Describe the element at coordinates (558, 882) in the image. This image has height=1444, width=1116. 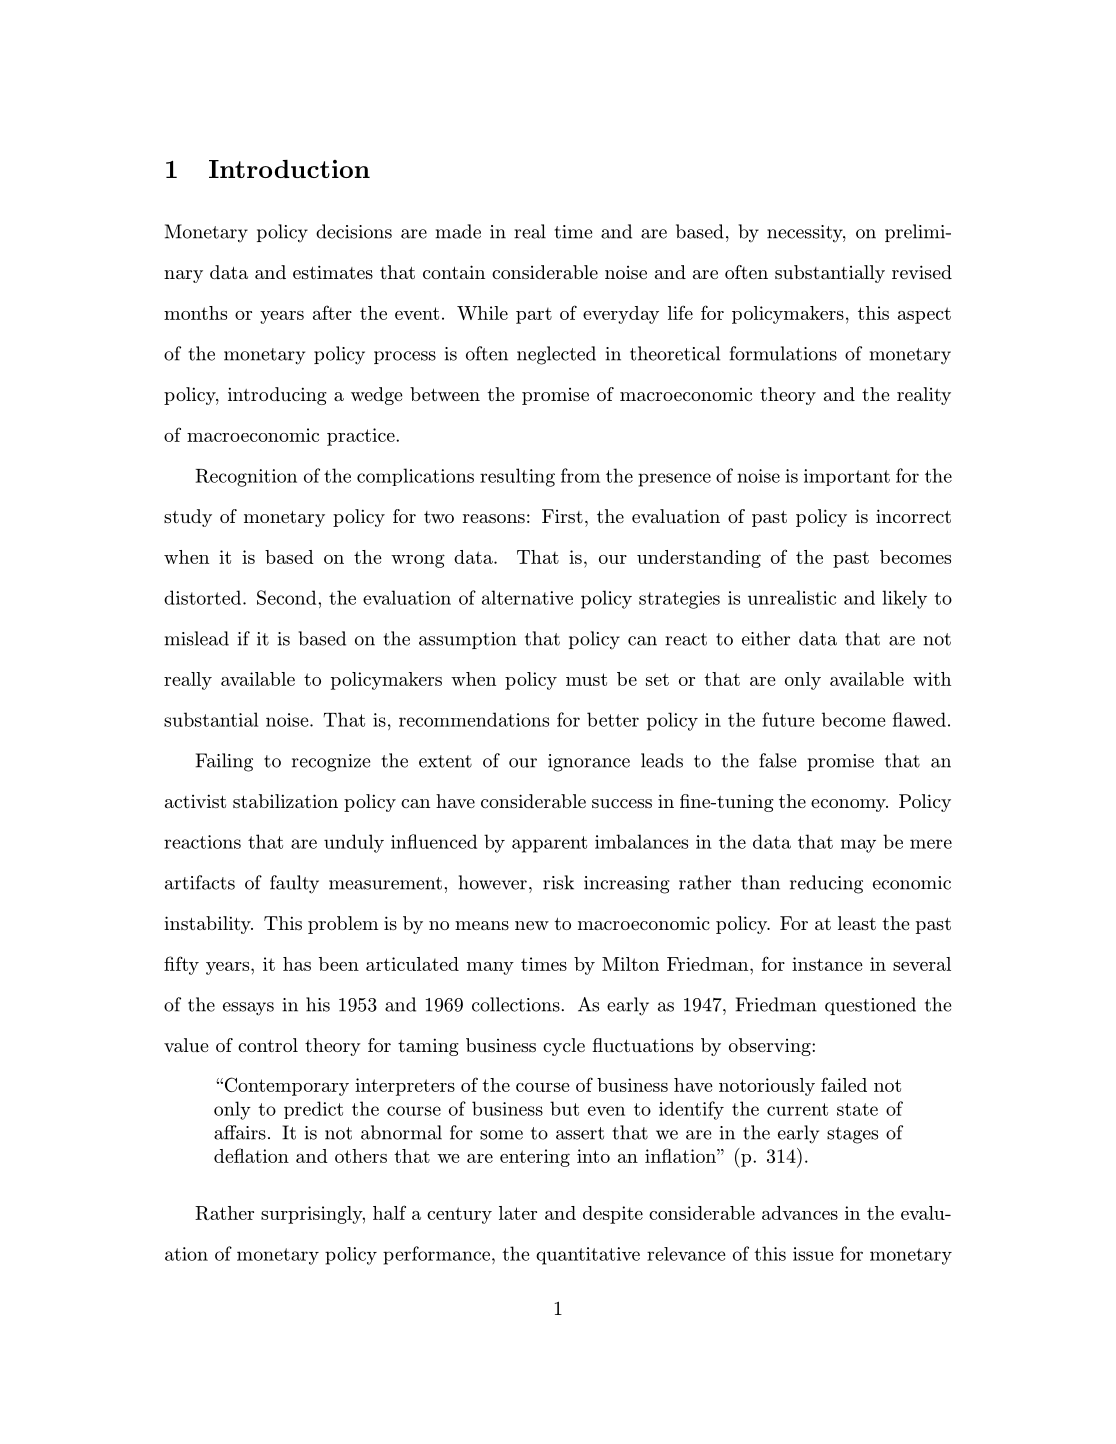
I see `risk` at that location.
